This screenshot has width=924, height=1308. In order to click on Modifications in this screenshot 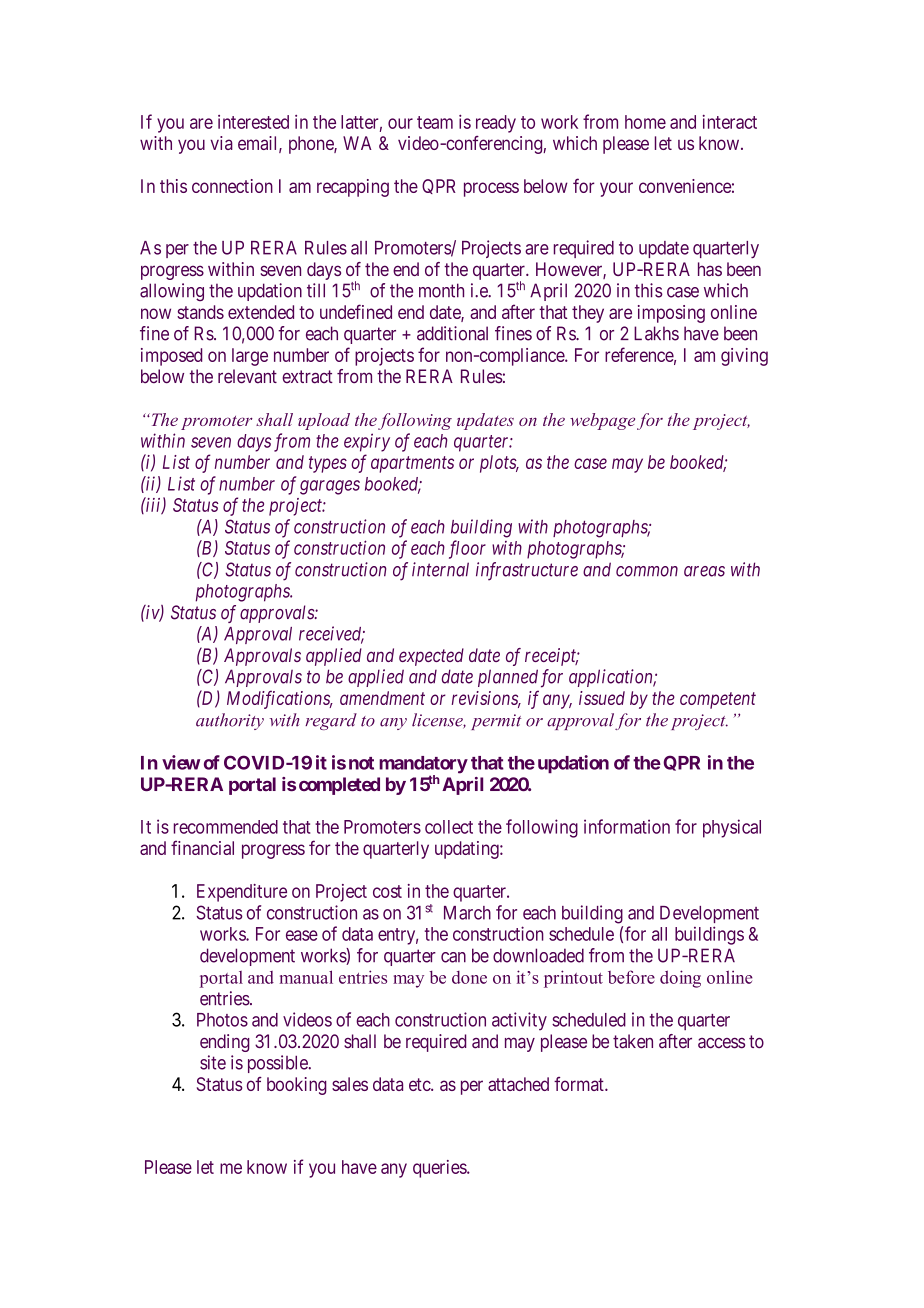, I will do `click(279, 699)`.
